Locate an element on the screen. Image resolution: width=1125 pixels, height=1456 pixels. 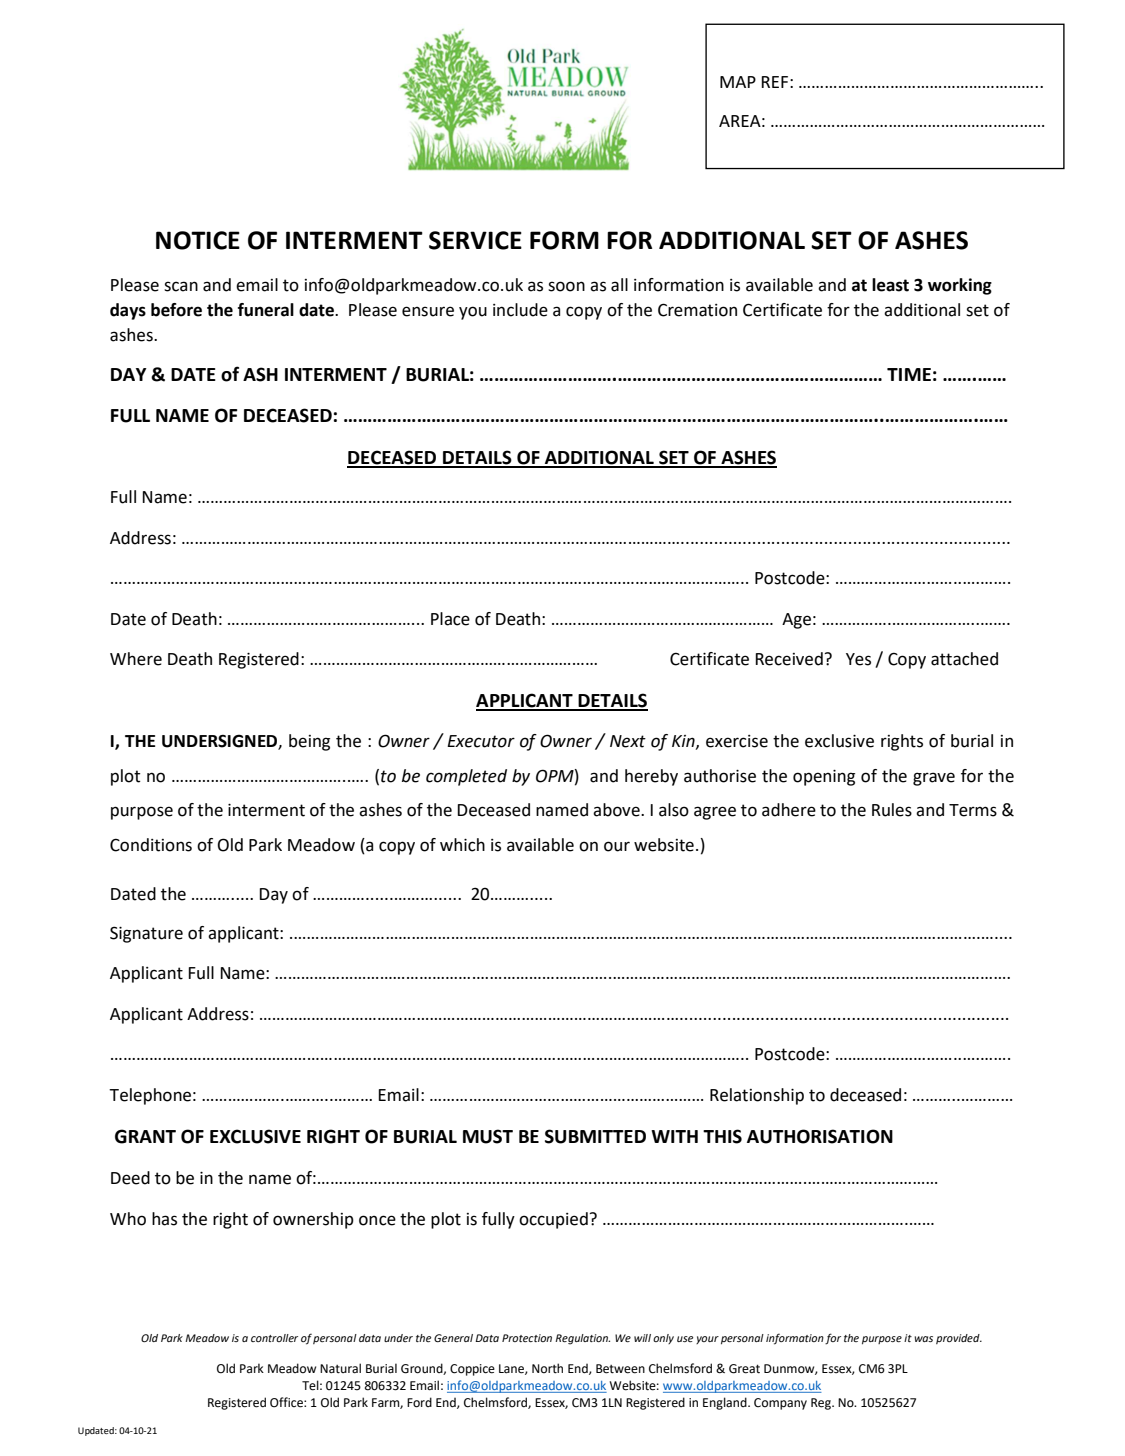
Place is located at coordinates (450, 619).
